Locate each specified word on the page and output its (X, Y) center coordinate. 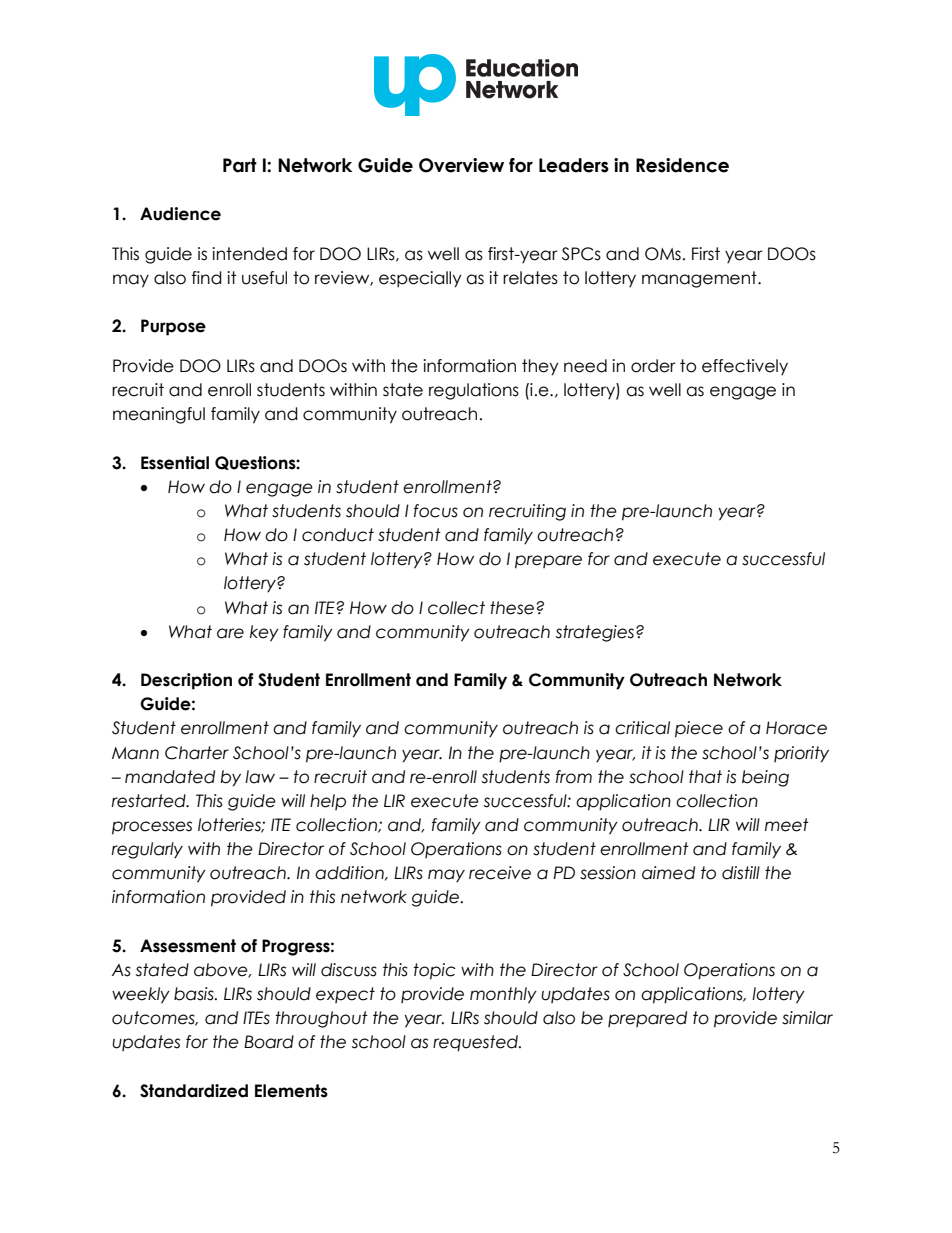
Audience (180, 214)
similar (807, 1018)
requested (476, 1043)
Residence (682, 165)
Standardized (194, 1091)
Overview (461, 165)
